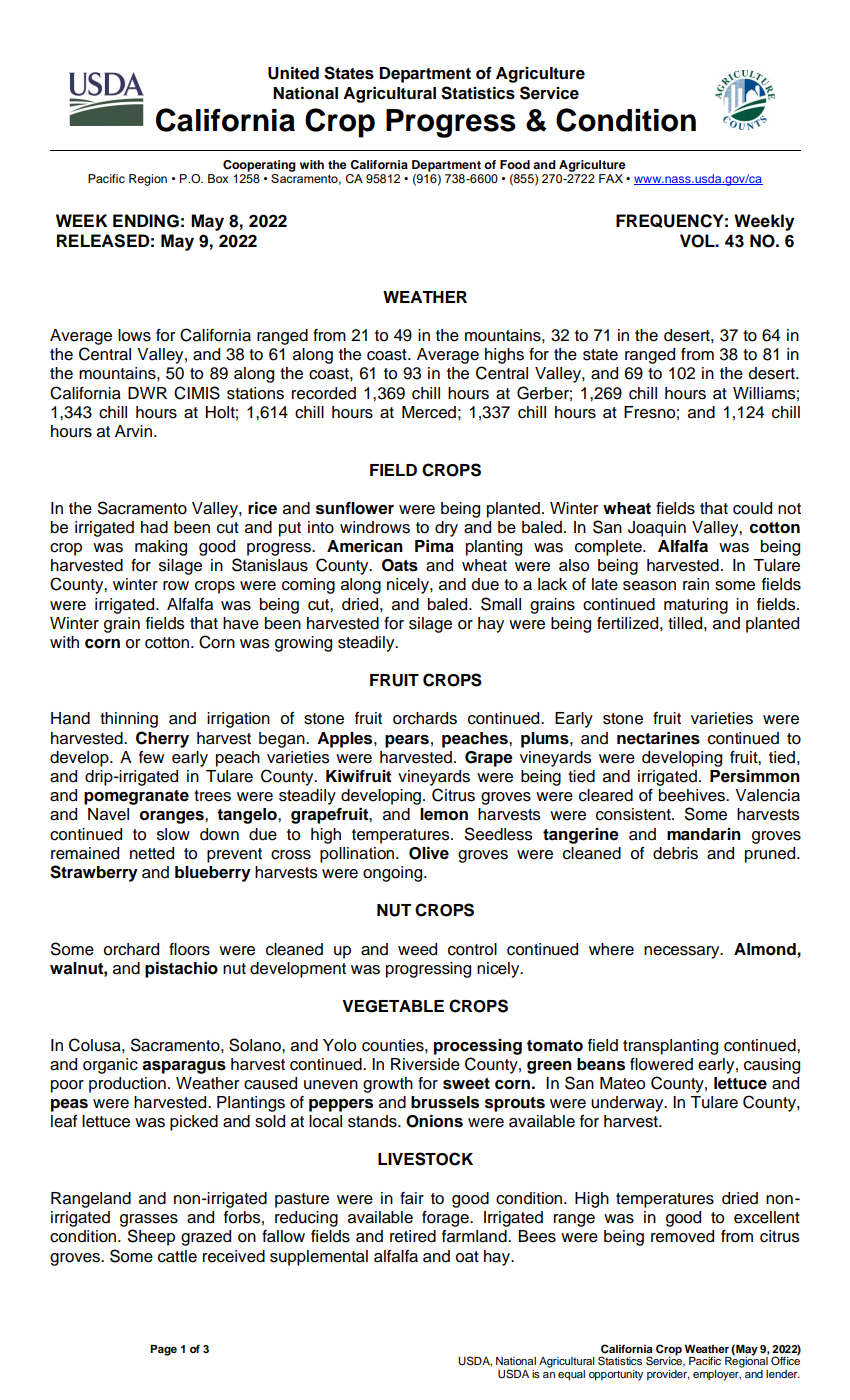  I want to click on Box, so click(218, 178).
